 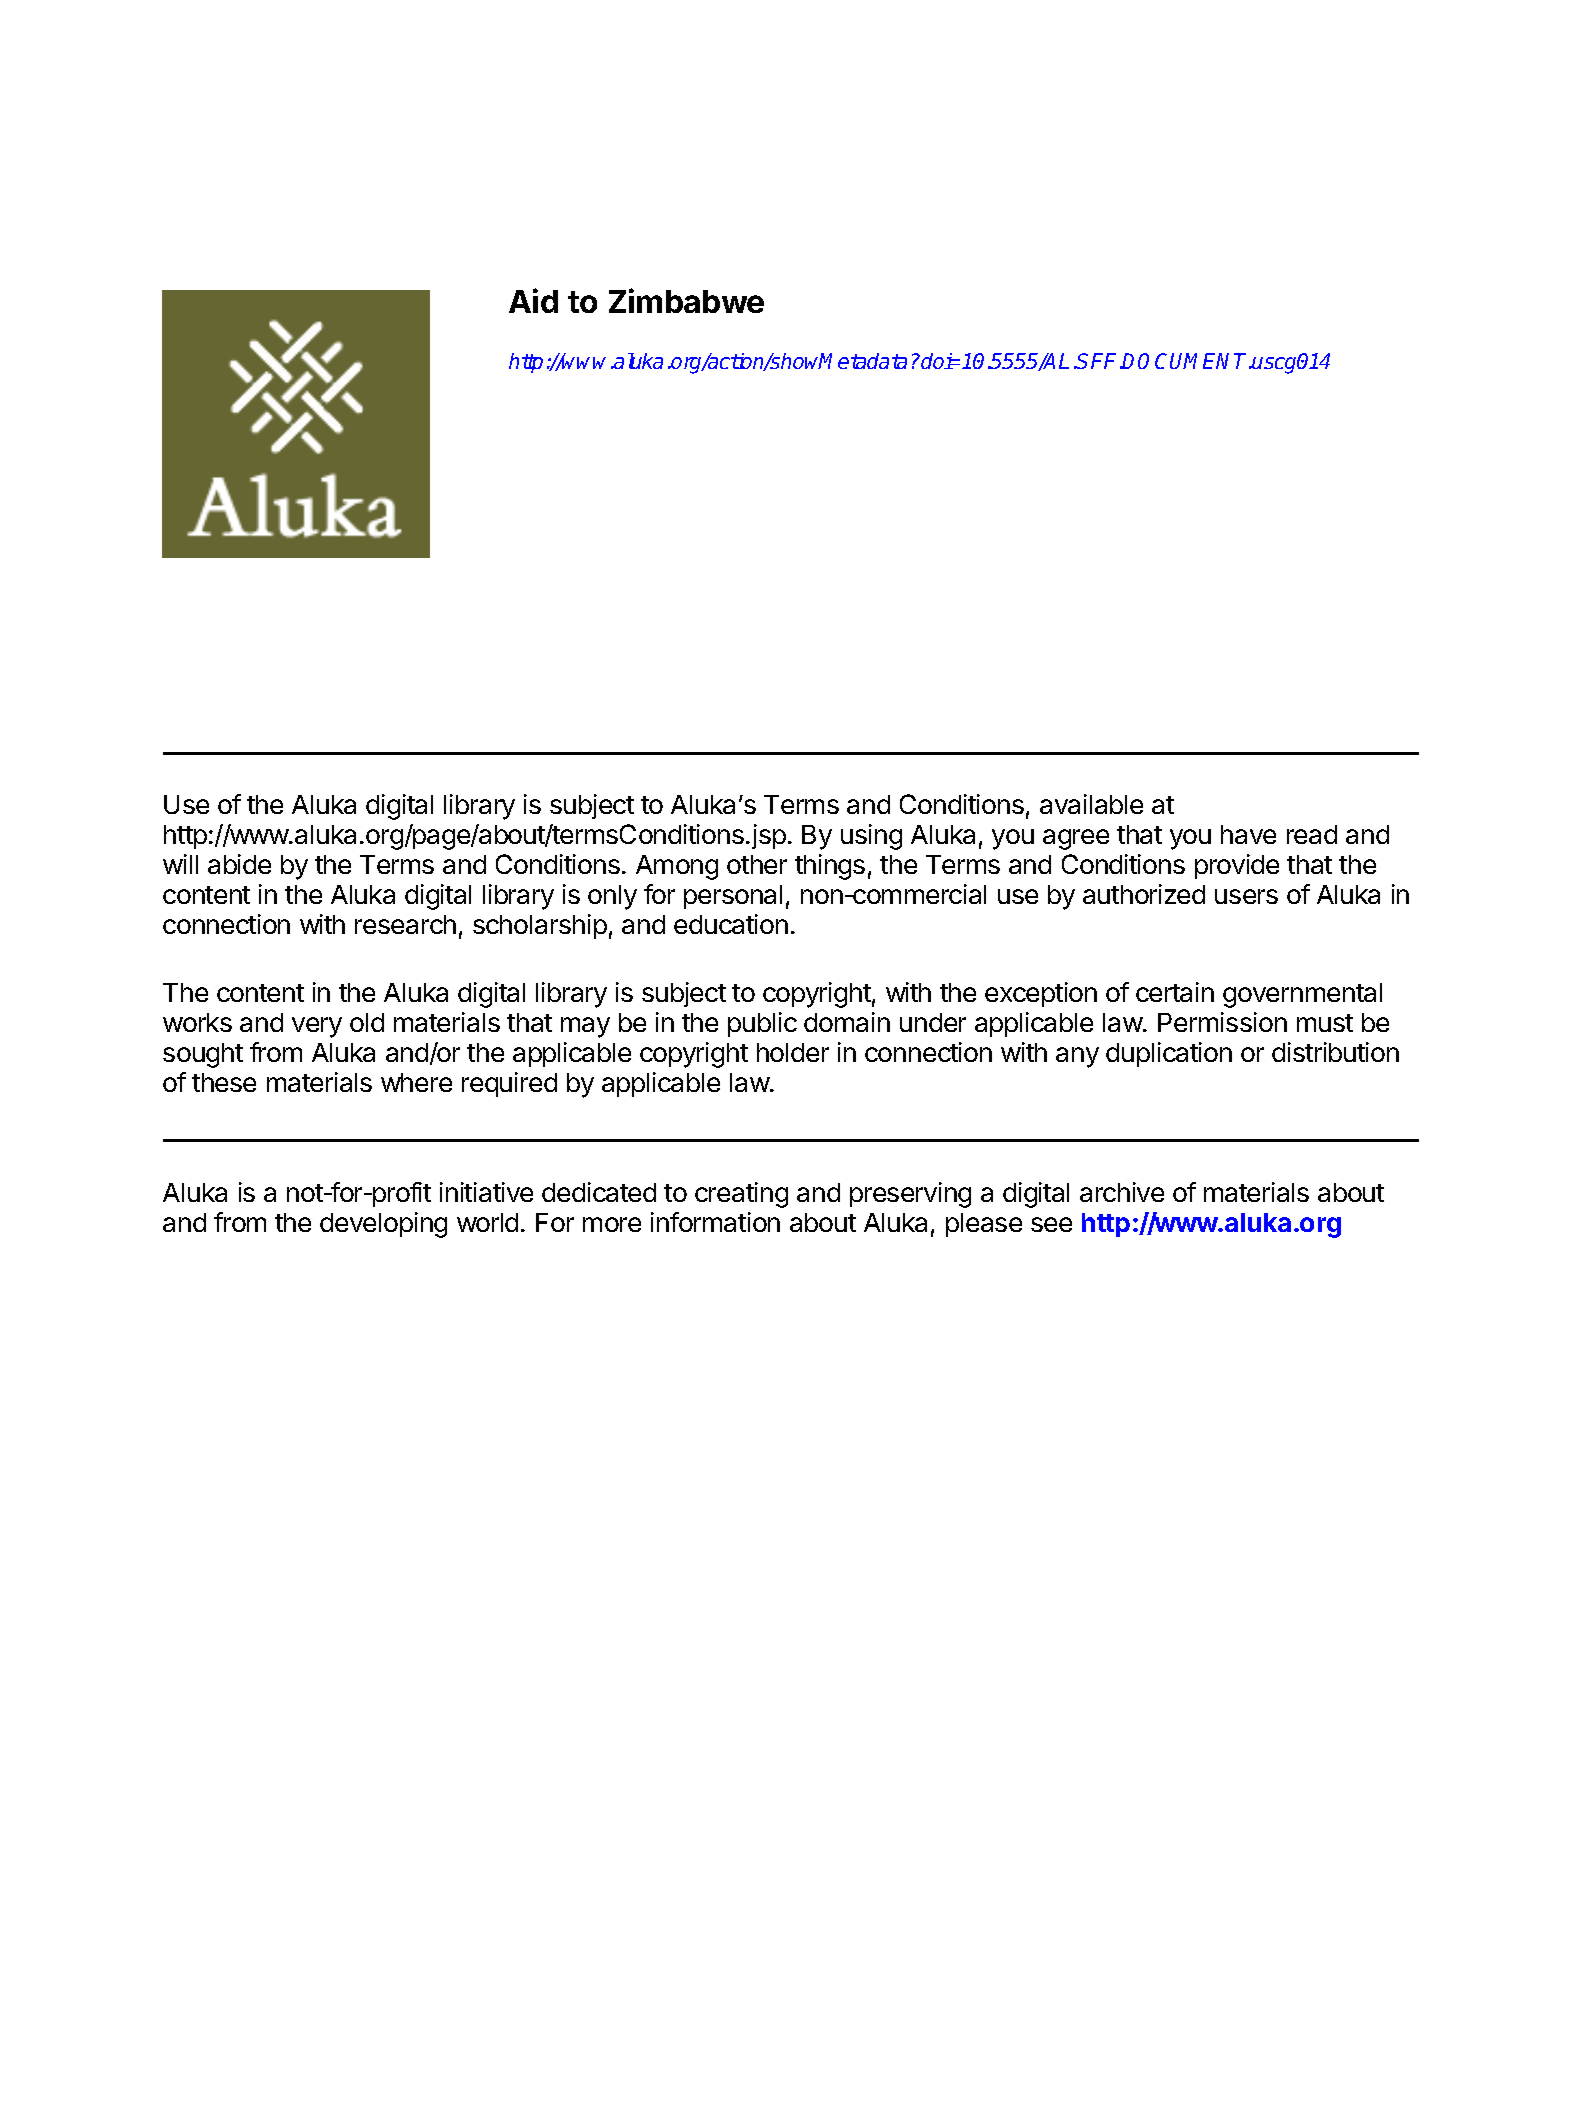 I want to click on abide, so click(x=239, y=864).
